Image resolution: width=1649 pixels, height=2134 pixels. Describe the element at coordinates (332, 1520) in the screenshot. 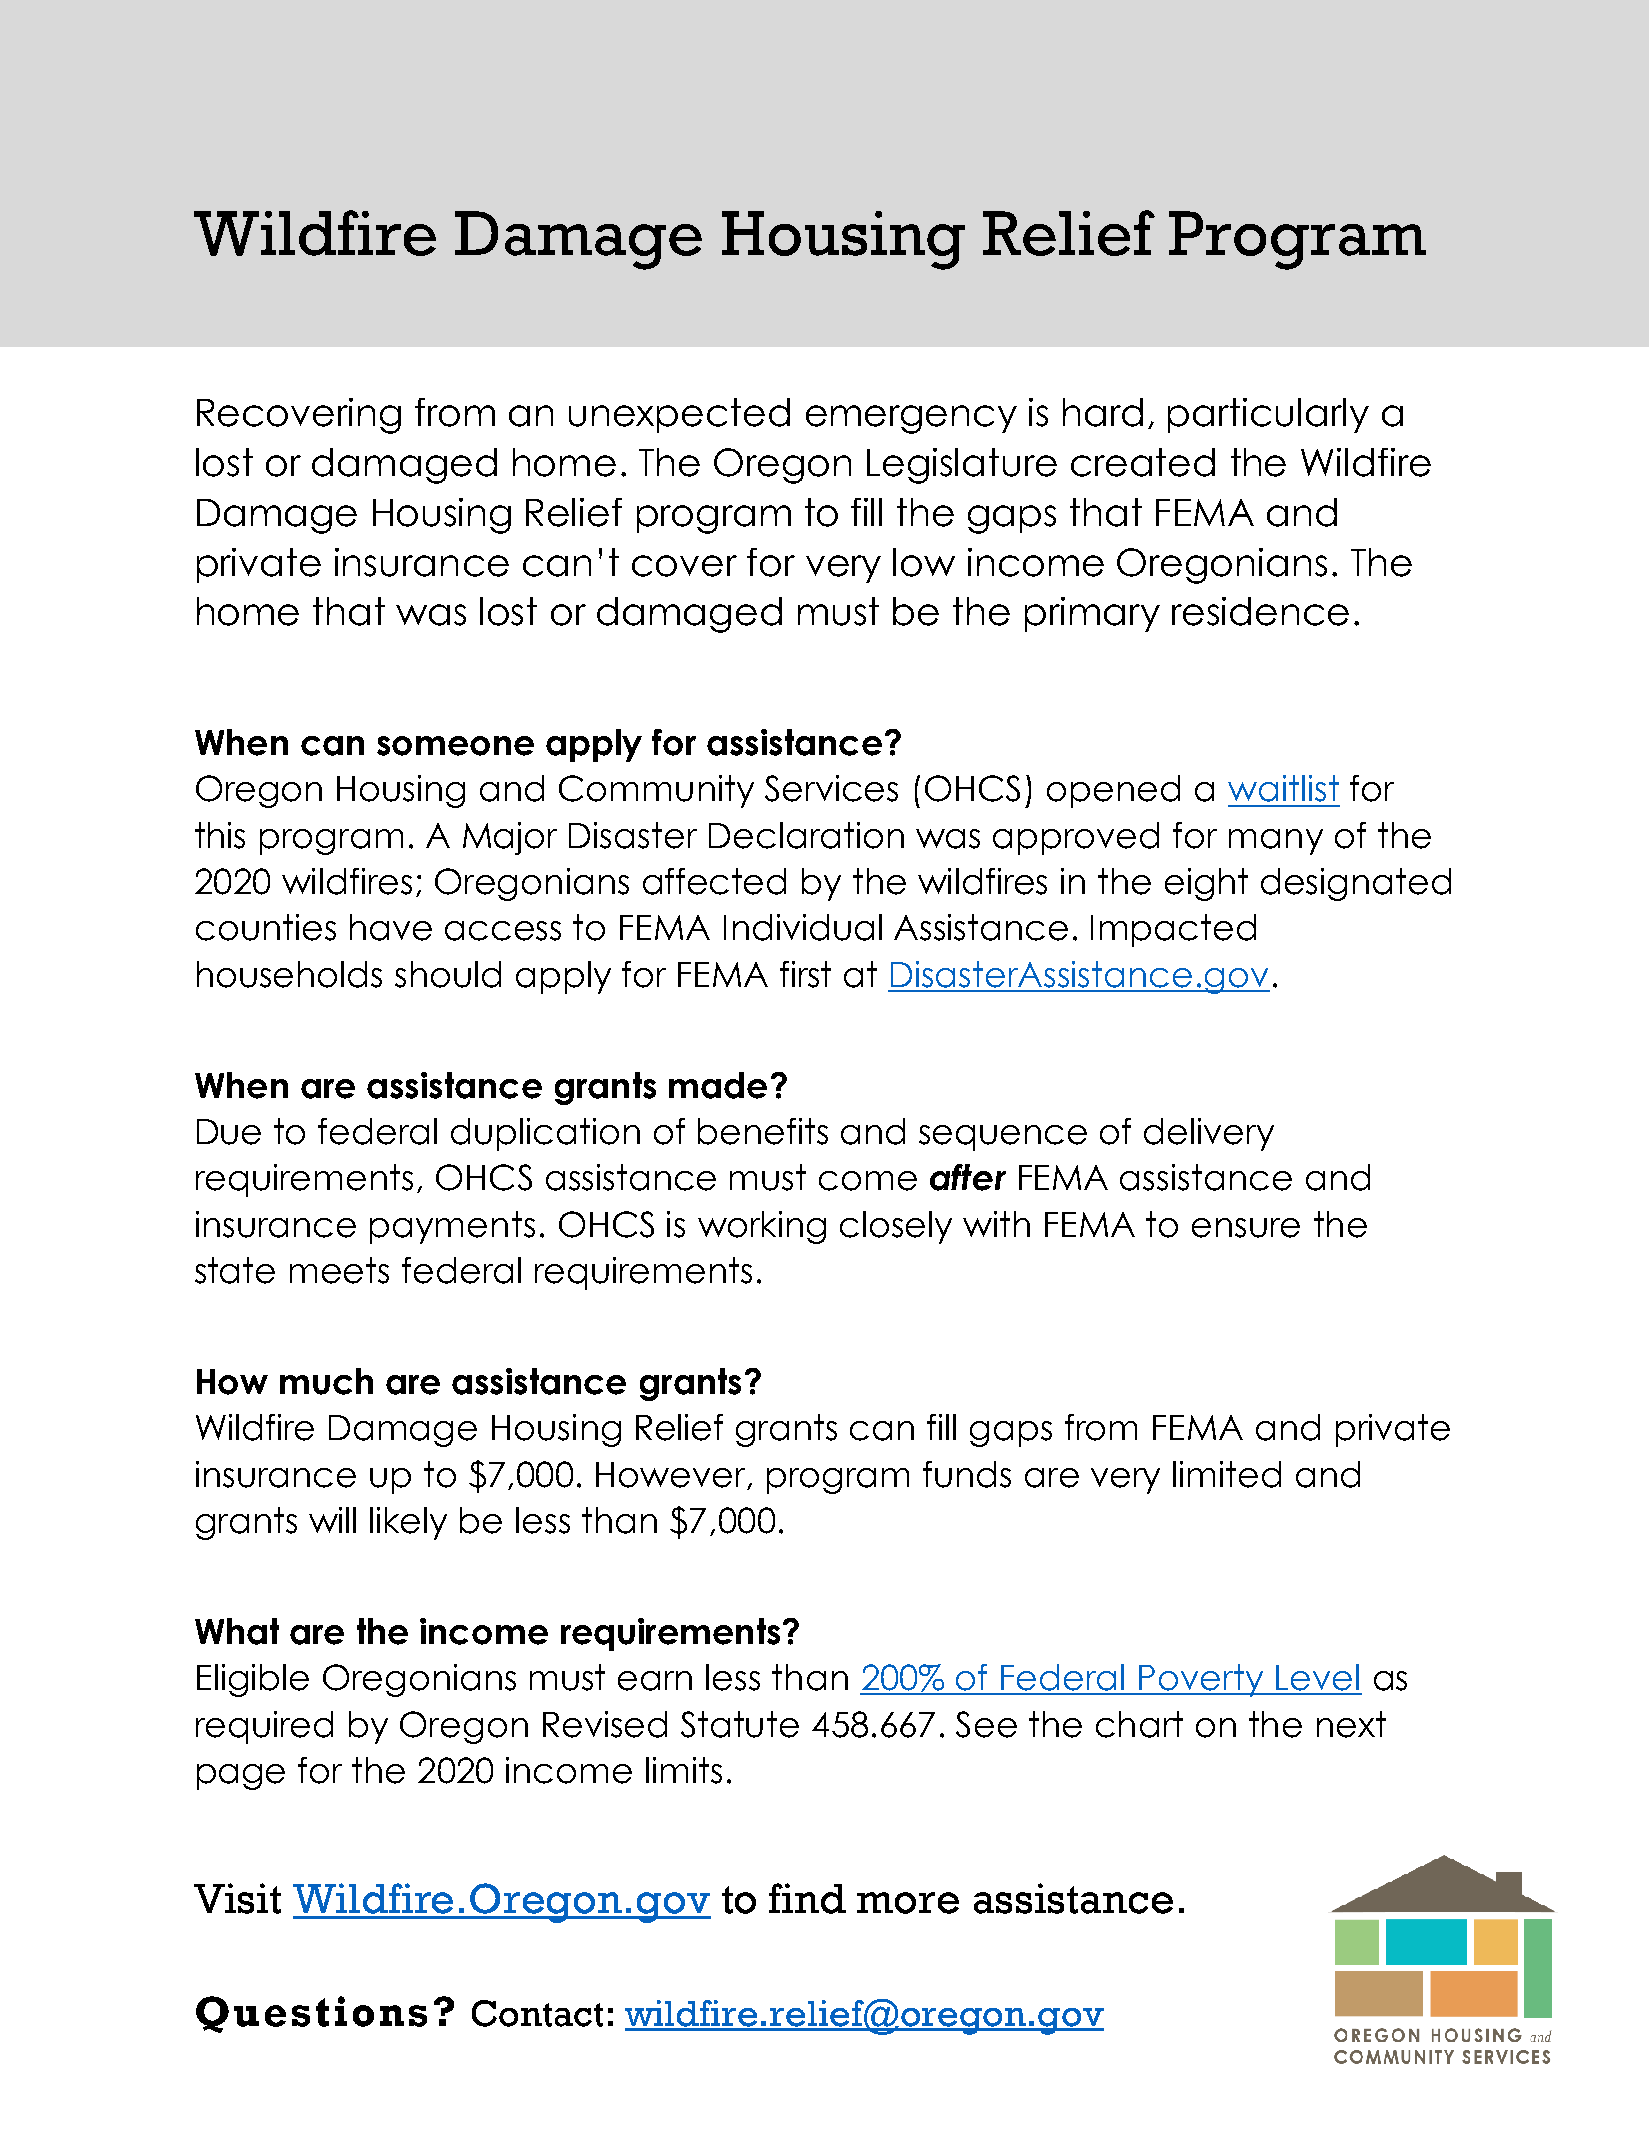

I see `will` at that location.
